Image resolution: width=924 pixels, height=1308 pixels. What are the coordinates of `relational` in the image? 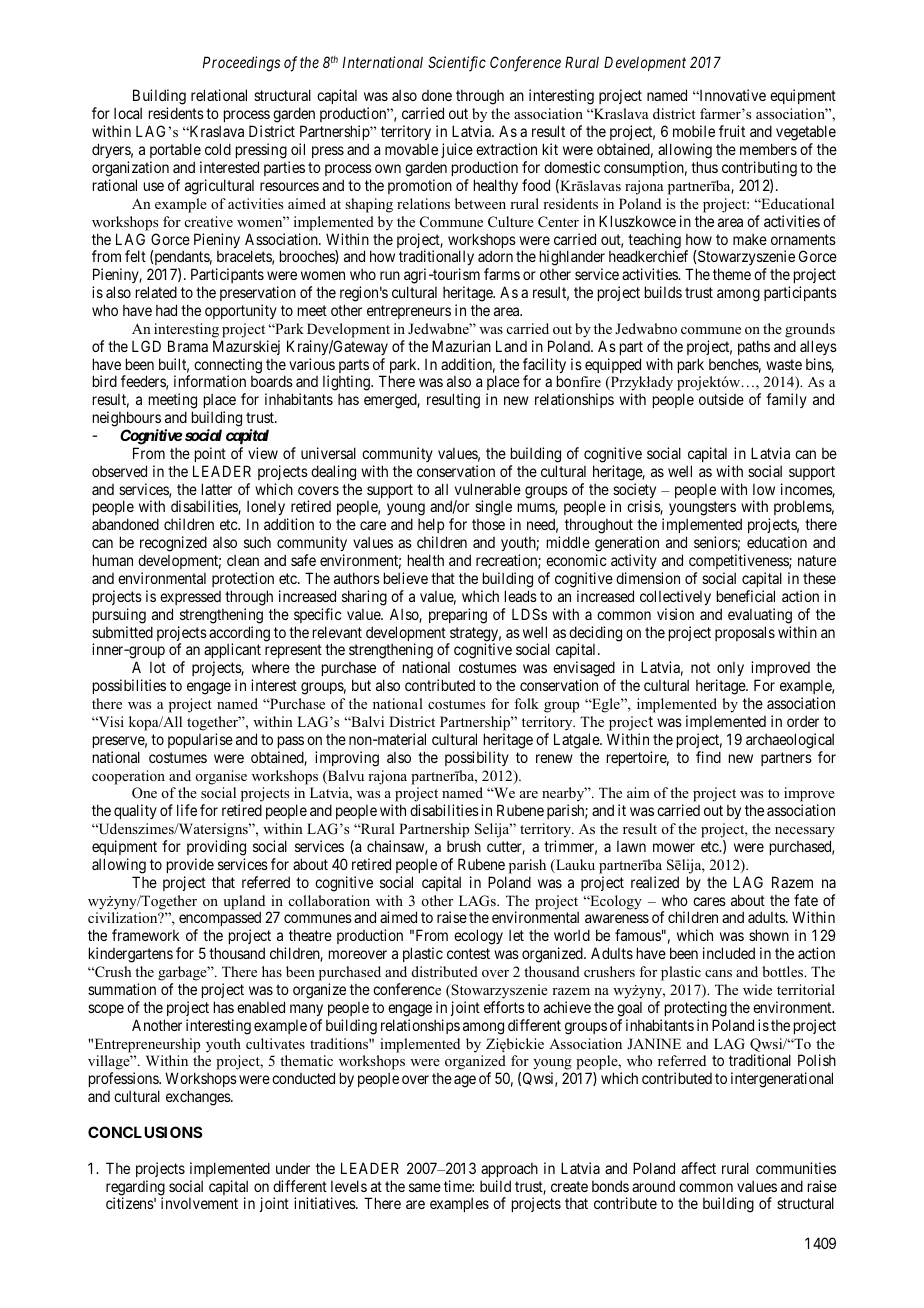 It's located at (219, 95).
